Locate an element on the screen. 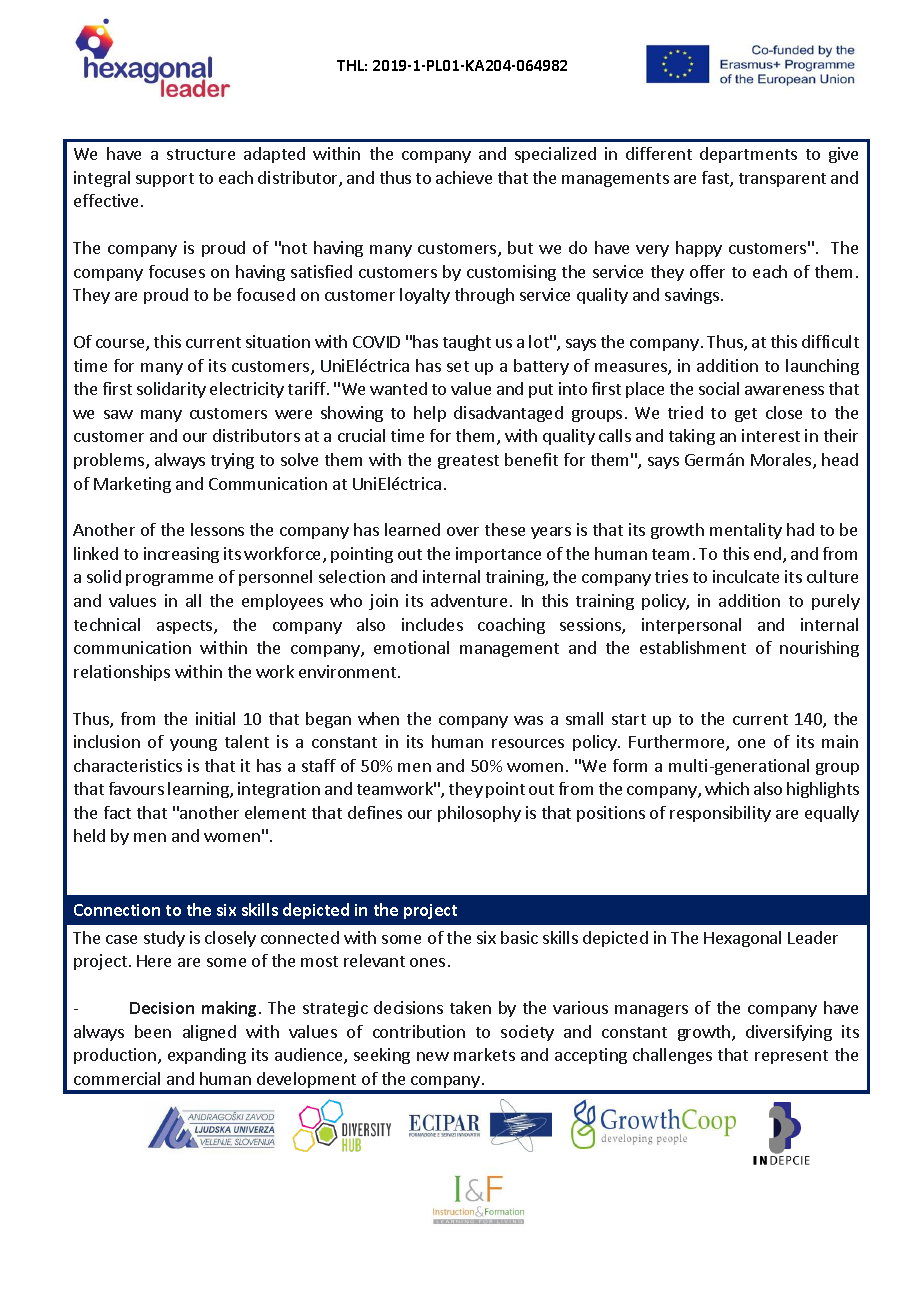 The width and height of the screenshot is (924, 1308). achieve is located at coordinates (464, 177).
